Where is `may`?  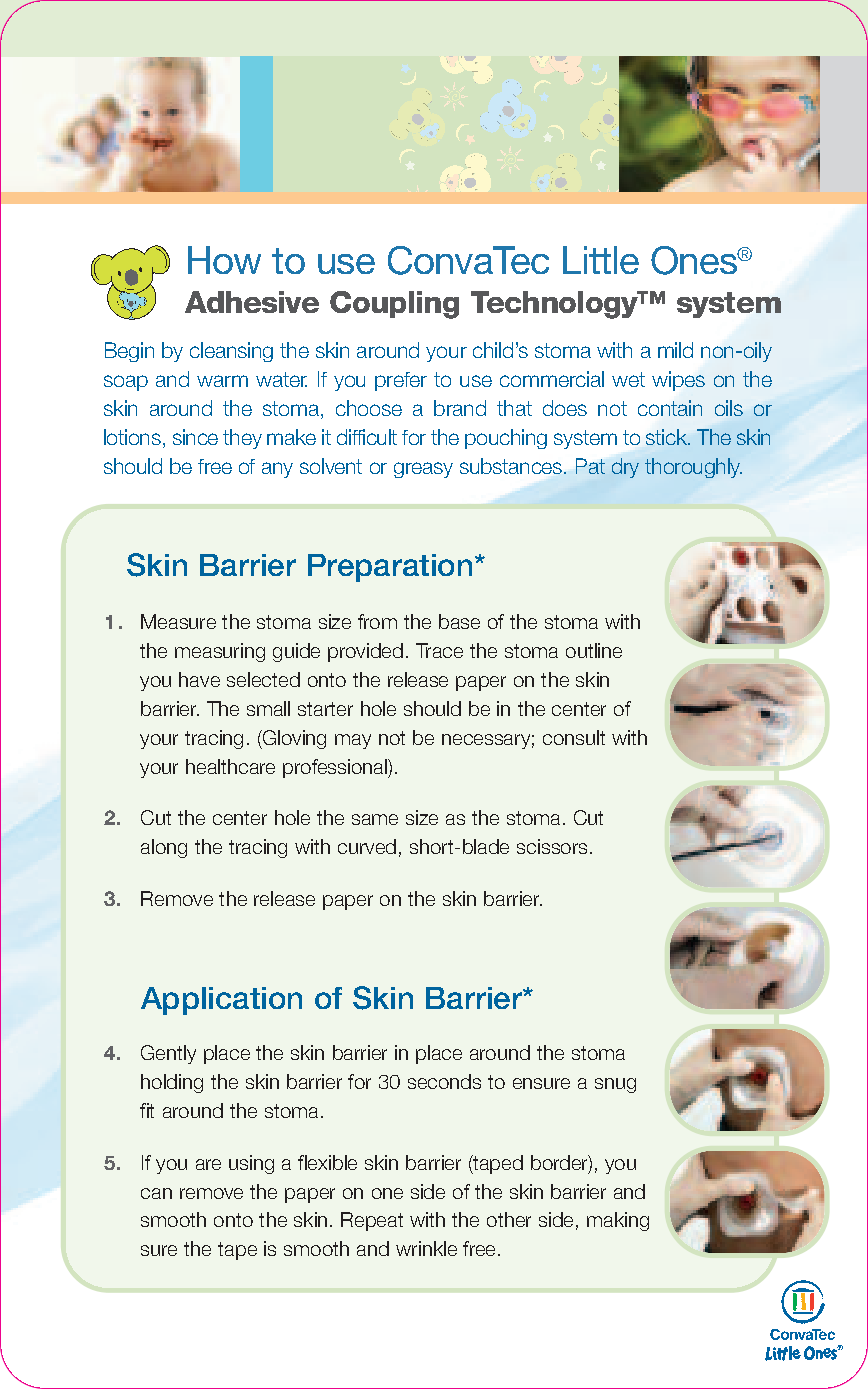 may is located at coordinates (353, 741).
